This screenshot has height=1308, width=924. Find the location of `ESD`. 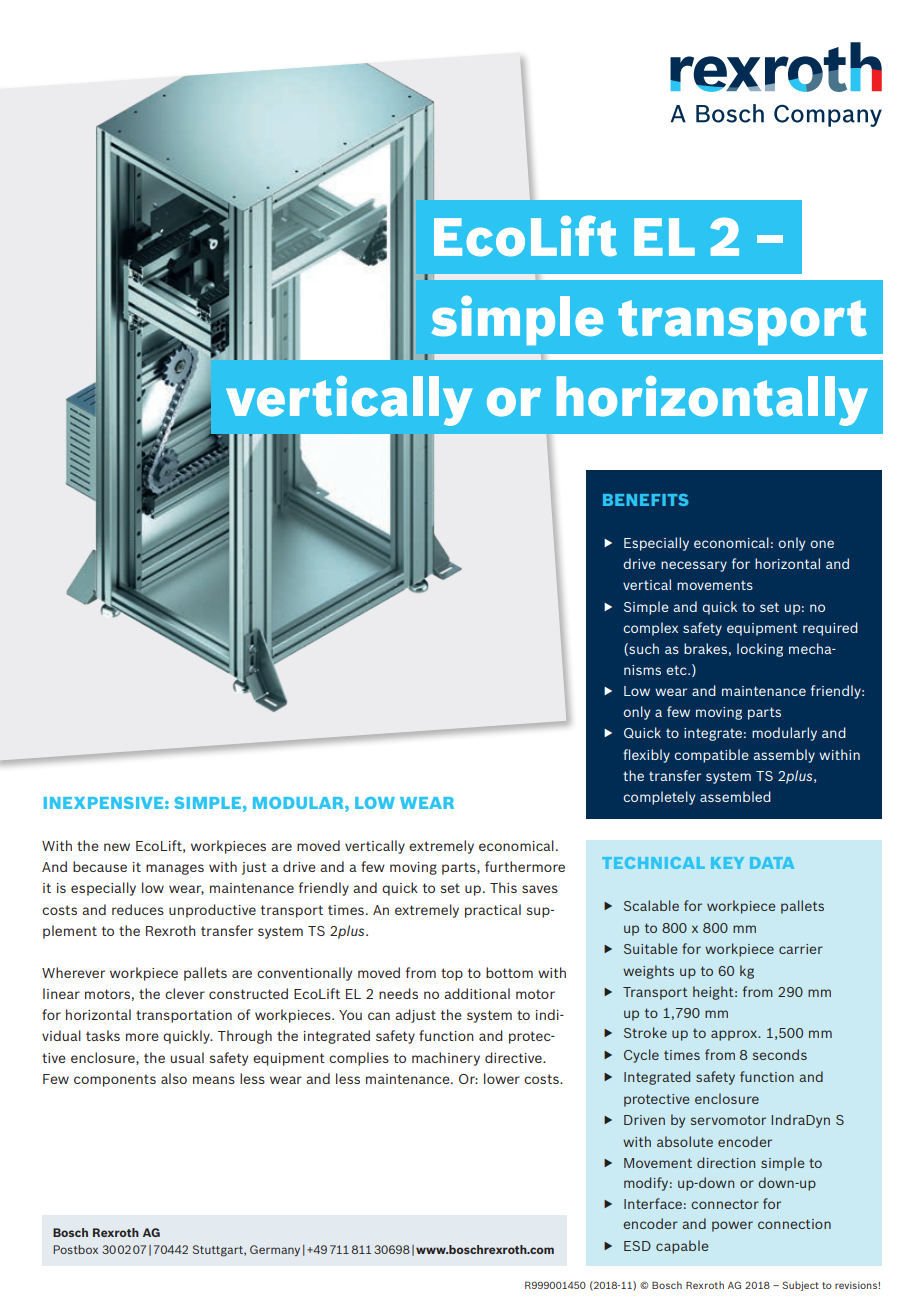

ESD is located at coordinates (637, 1246).
